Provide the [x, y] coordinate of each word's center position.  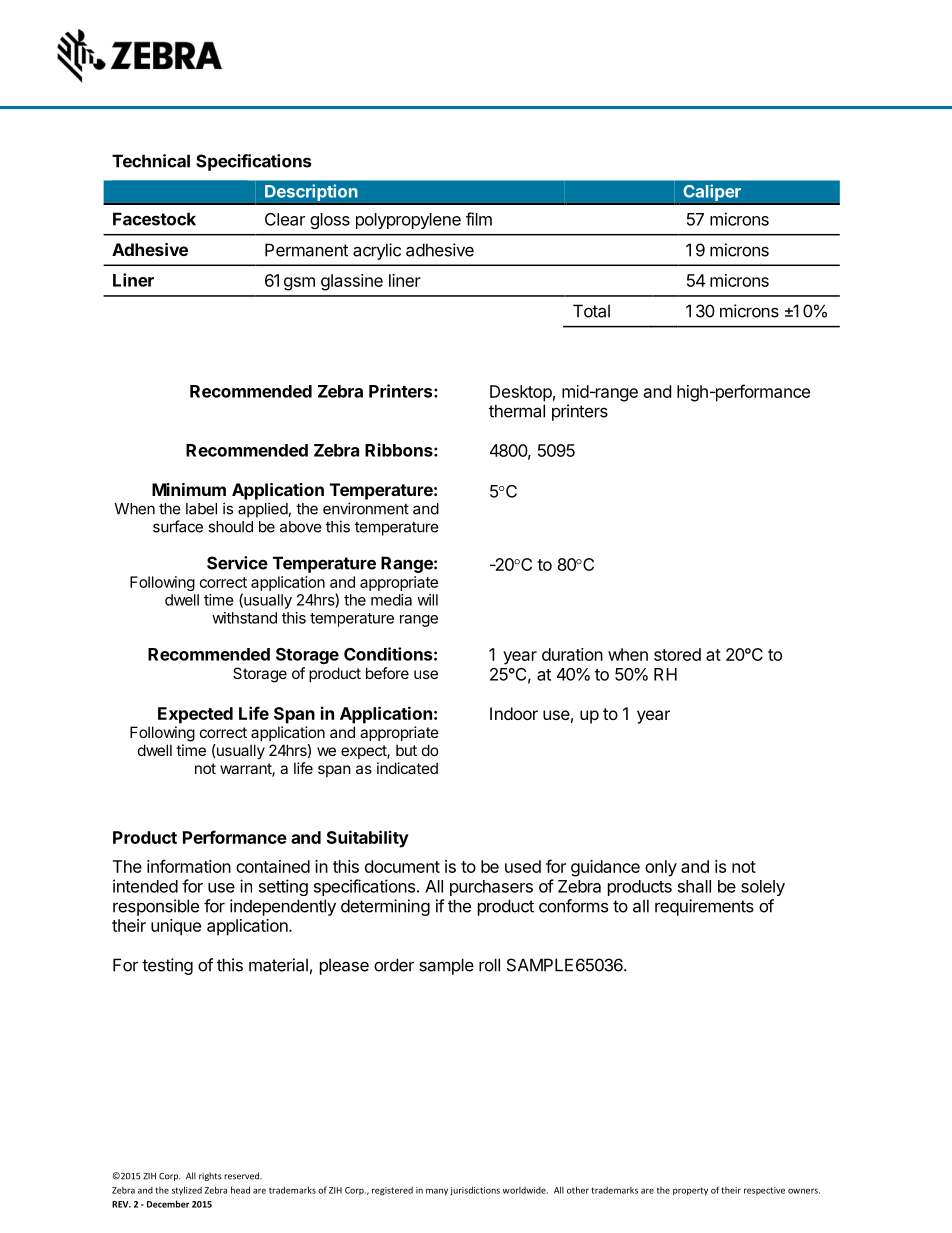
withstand [244, 618]
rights [210, 1176]
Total [591, 311]
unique [176, 927]
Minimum [189, 489]
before [387, 673]
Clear [285, 219]
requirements [704, 907]
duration [572, 654]
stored [677, 654]
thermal [517, 411]
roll [489, 965]
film [479, 219]
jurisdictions [475, 1190]
